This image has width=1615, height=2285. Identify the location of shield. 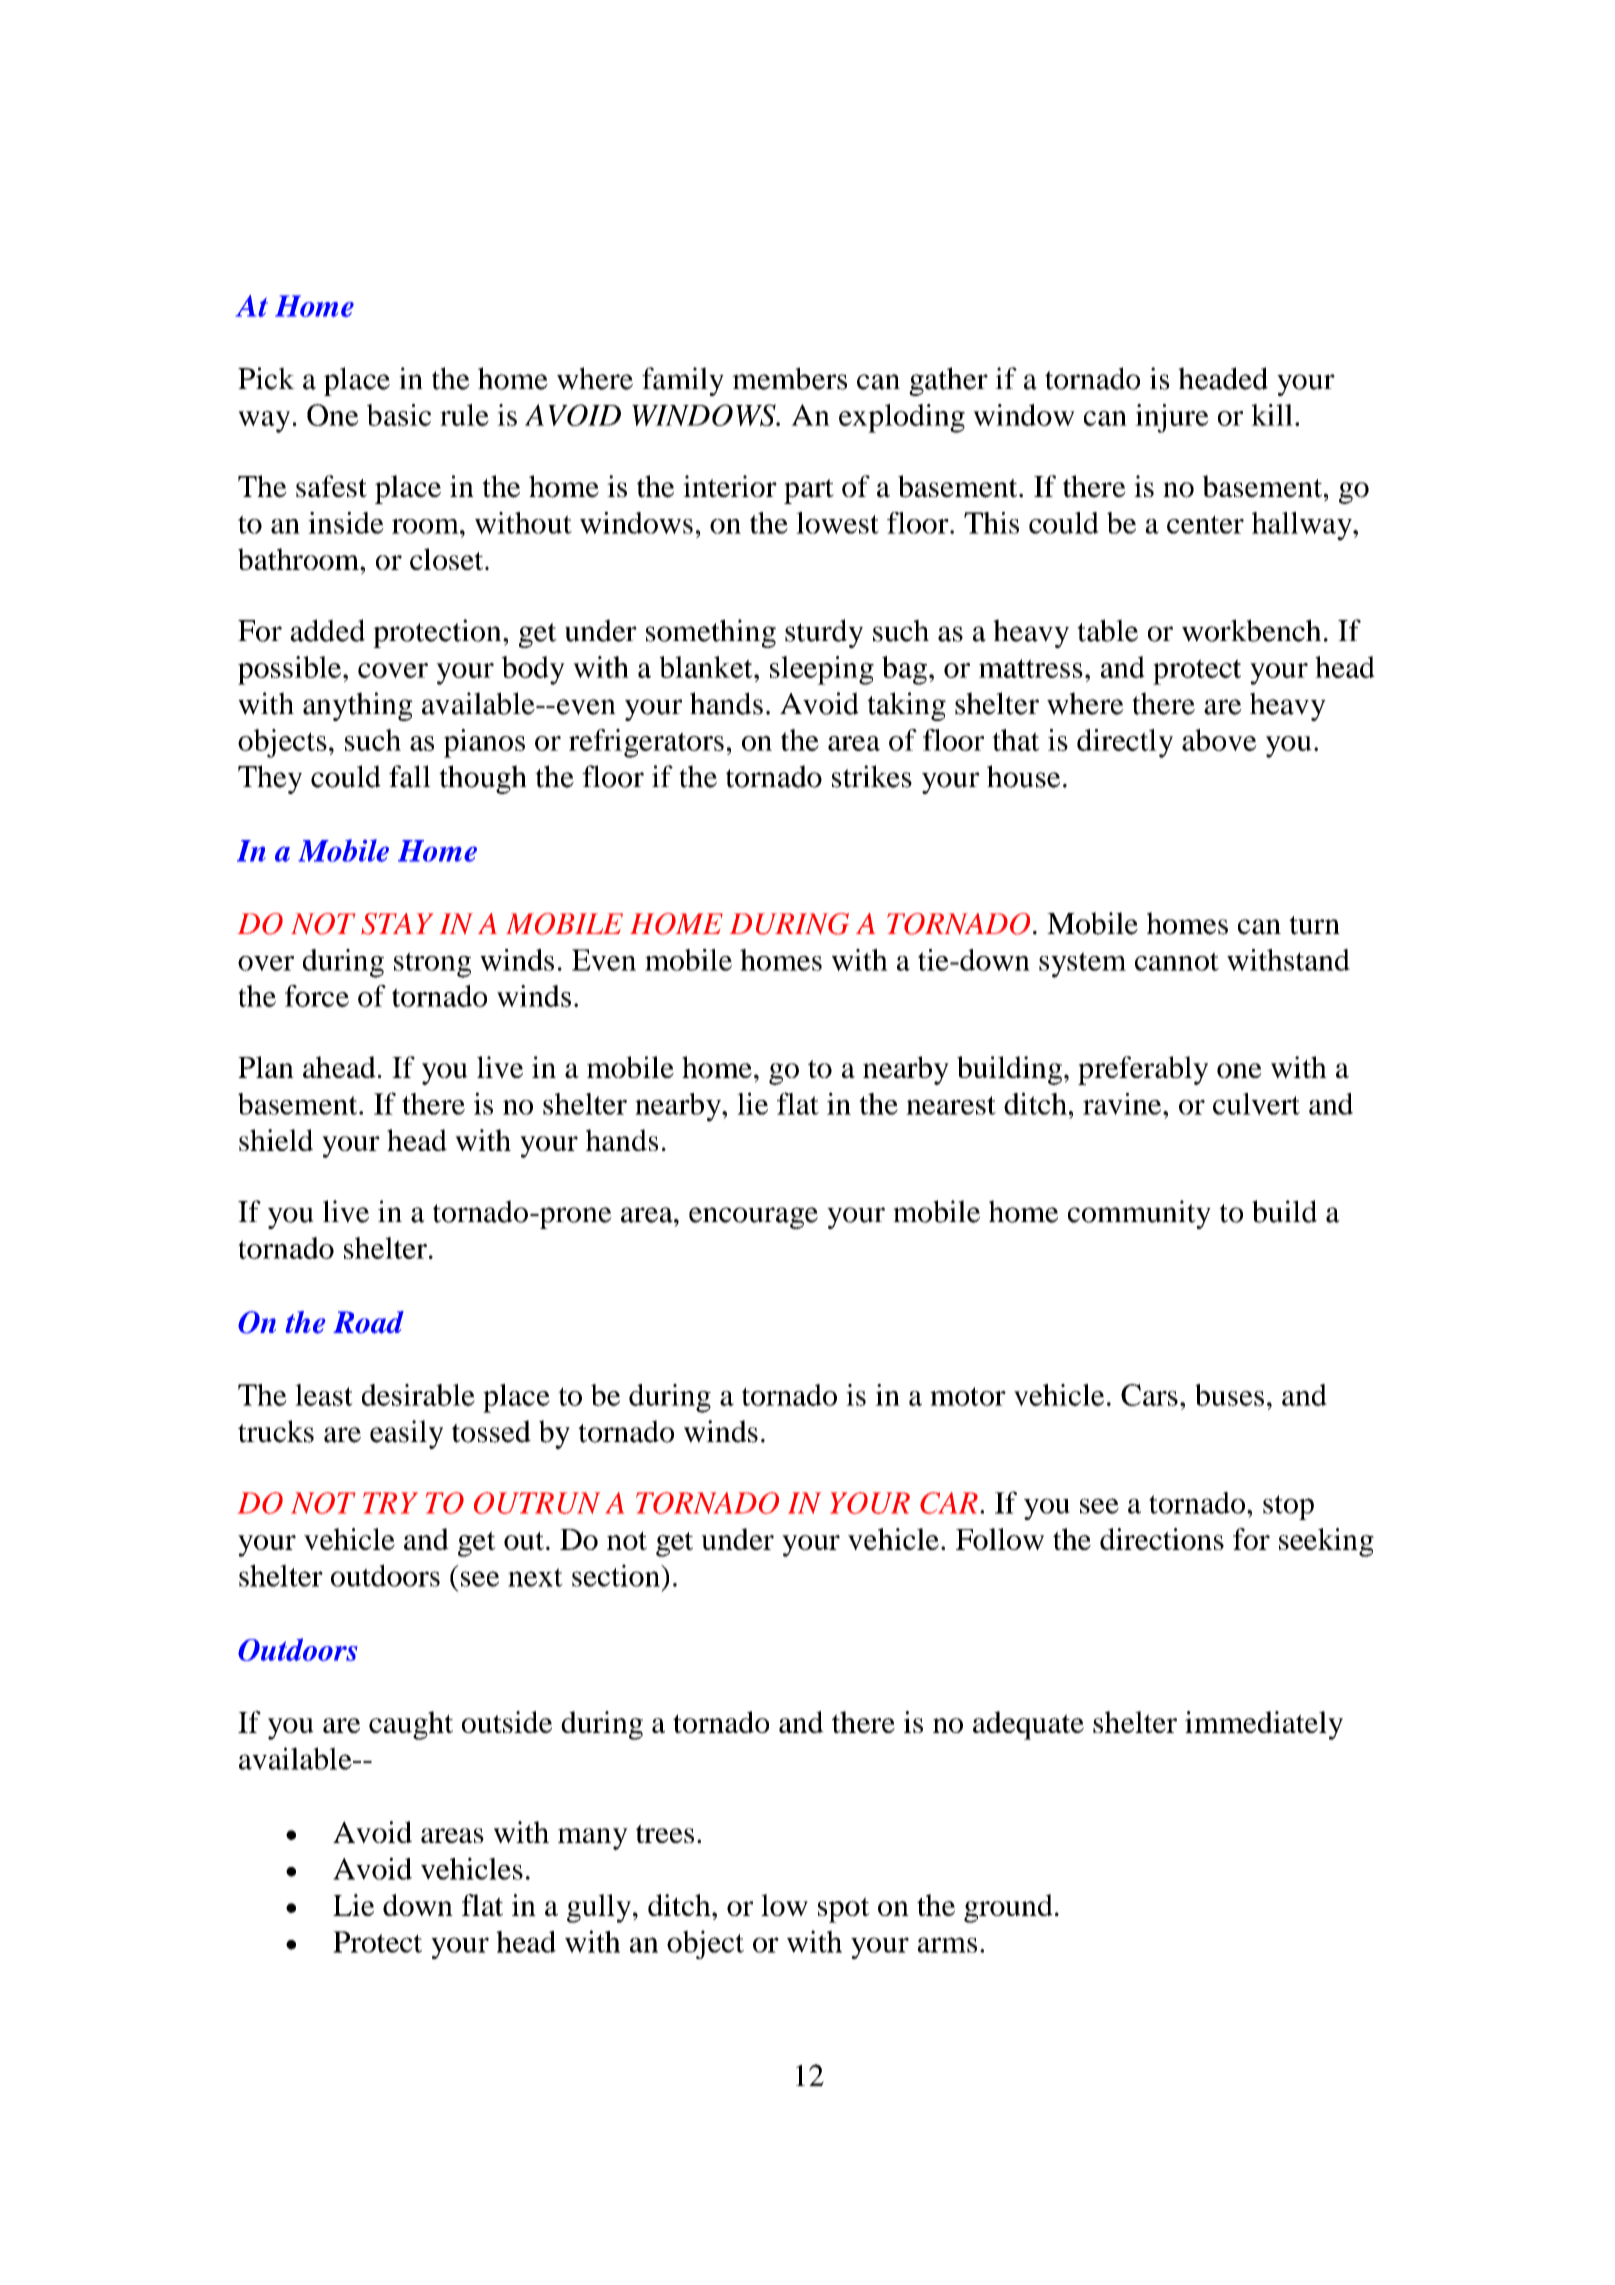
(276, 1140).
